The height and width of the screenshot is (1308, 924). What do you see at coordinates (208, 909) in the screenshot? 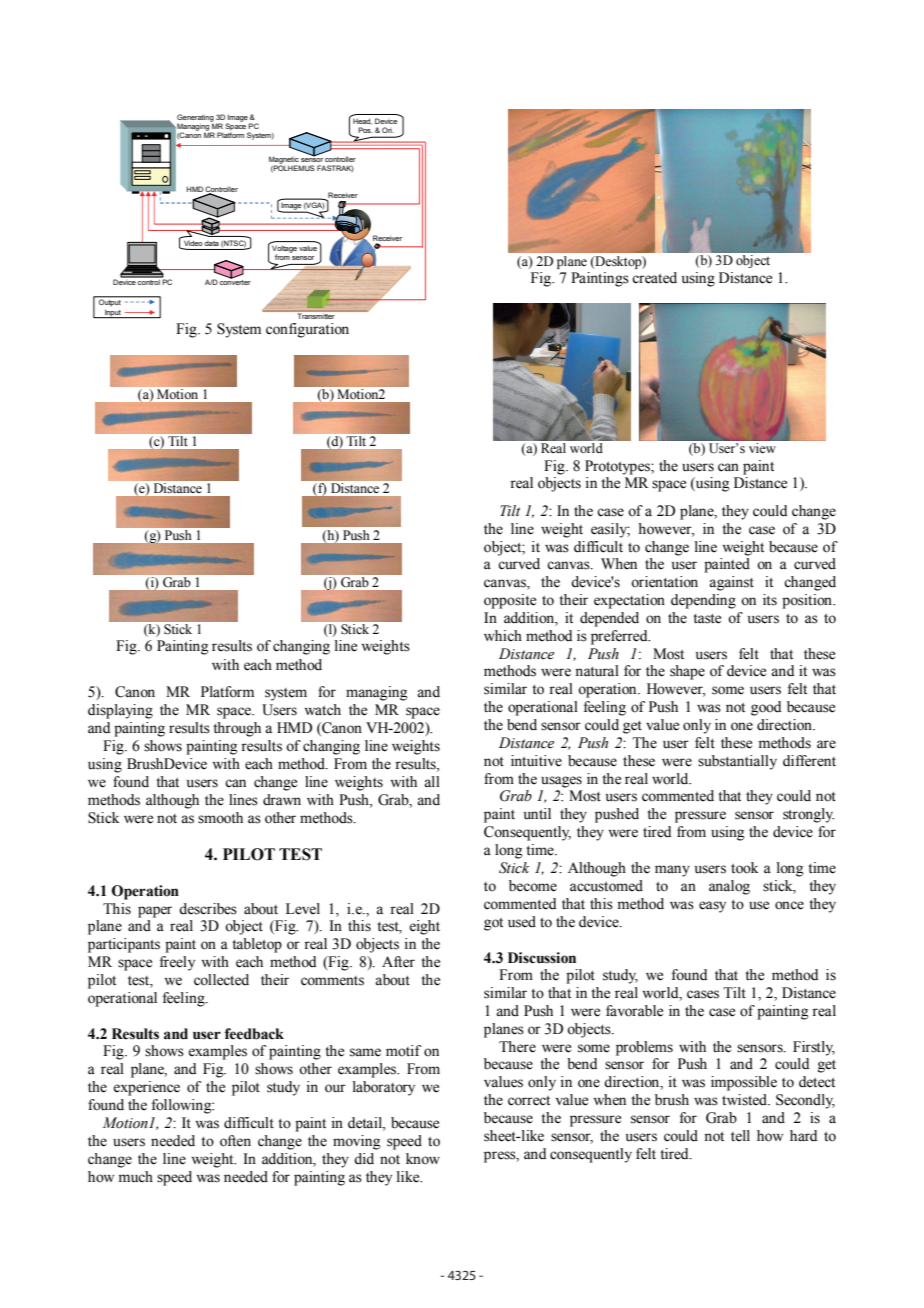
I see `describes` at bounding box center [208, 909].
